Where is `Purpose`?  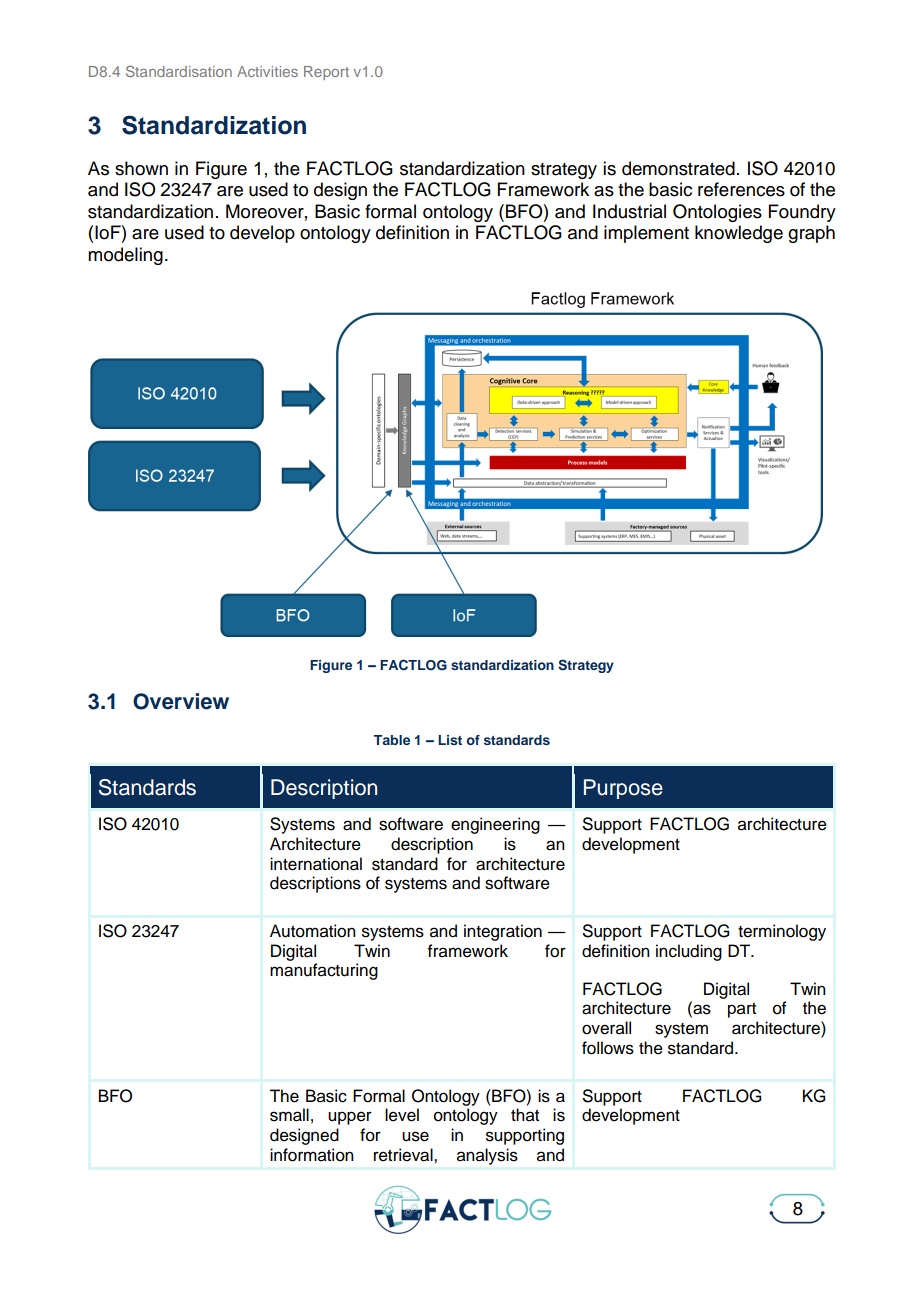
Purpose is located at coordinates (623, 789).
